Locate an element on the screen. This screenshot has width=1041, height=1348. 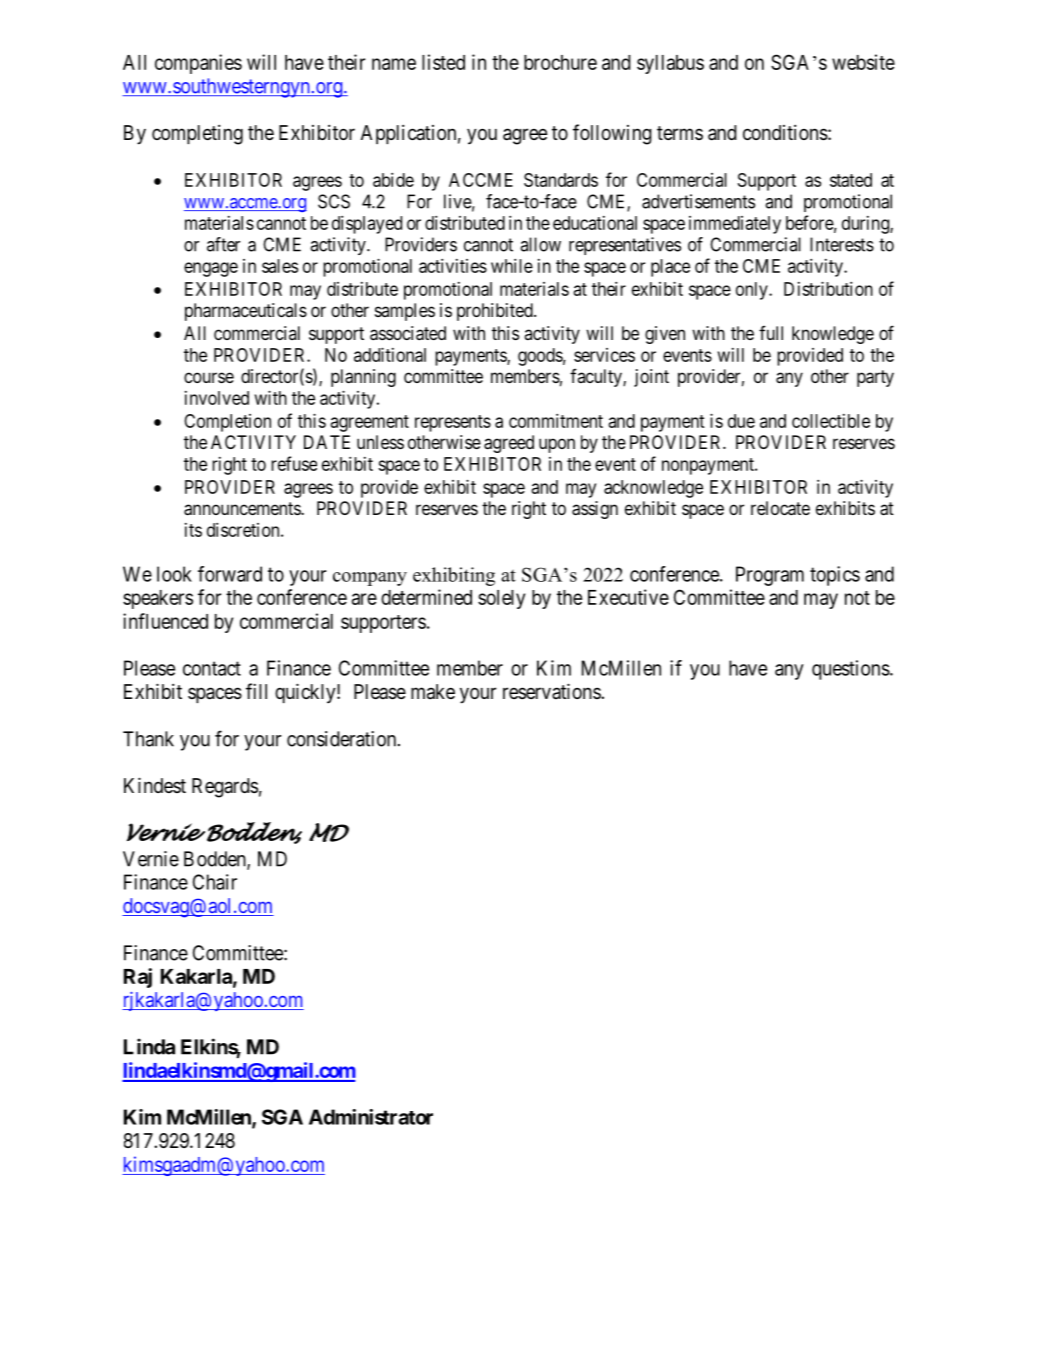
Completion is located at coordinates (227, 423).
